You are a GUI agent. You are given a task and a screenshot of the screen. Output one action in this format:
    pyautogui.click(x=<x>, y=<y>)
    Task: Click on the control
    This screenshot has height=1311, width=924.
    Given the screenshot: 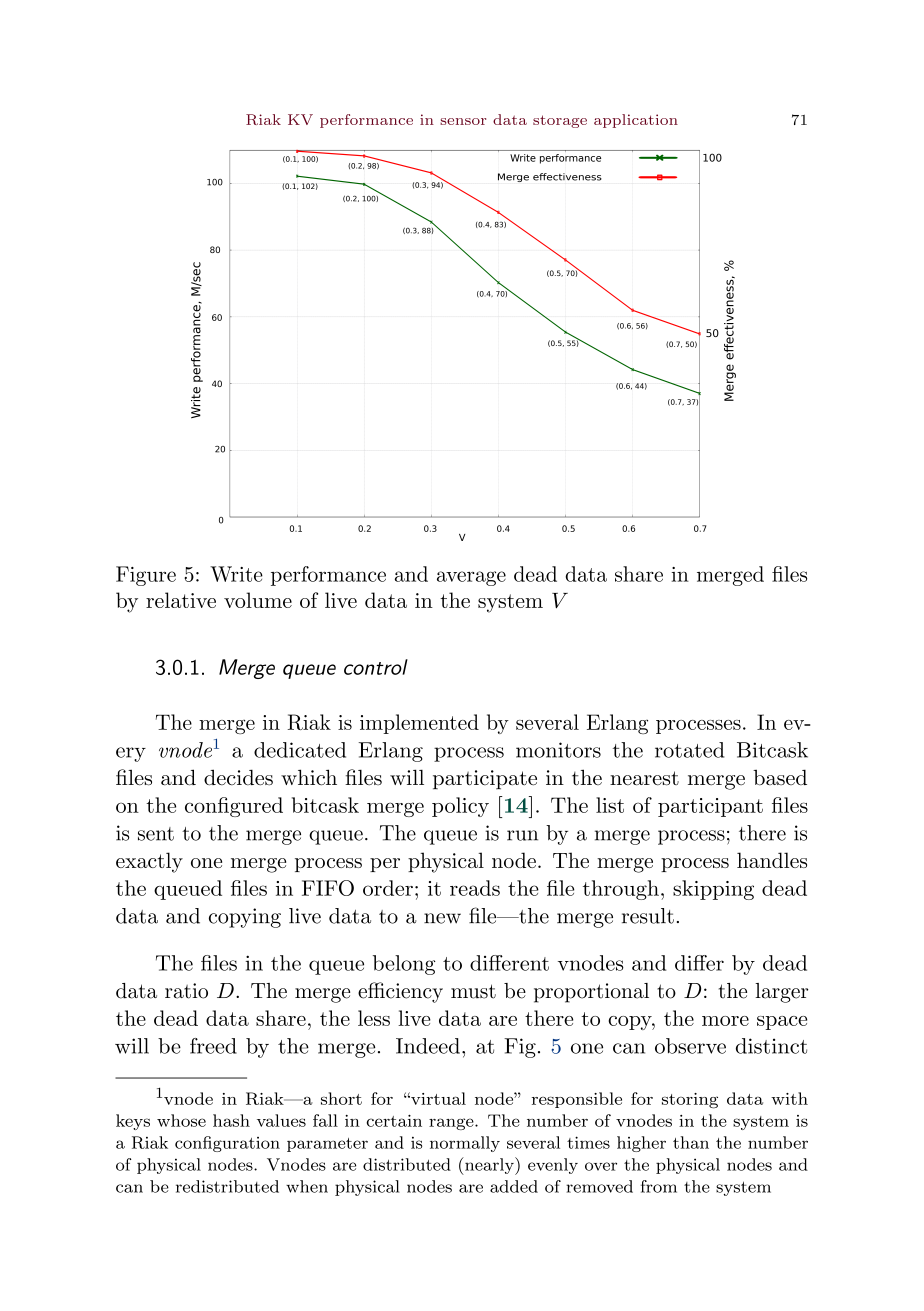 What is the action you would take?
    pyautogui.click(x=376, y=667)
